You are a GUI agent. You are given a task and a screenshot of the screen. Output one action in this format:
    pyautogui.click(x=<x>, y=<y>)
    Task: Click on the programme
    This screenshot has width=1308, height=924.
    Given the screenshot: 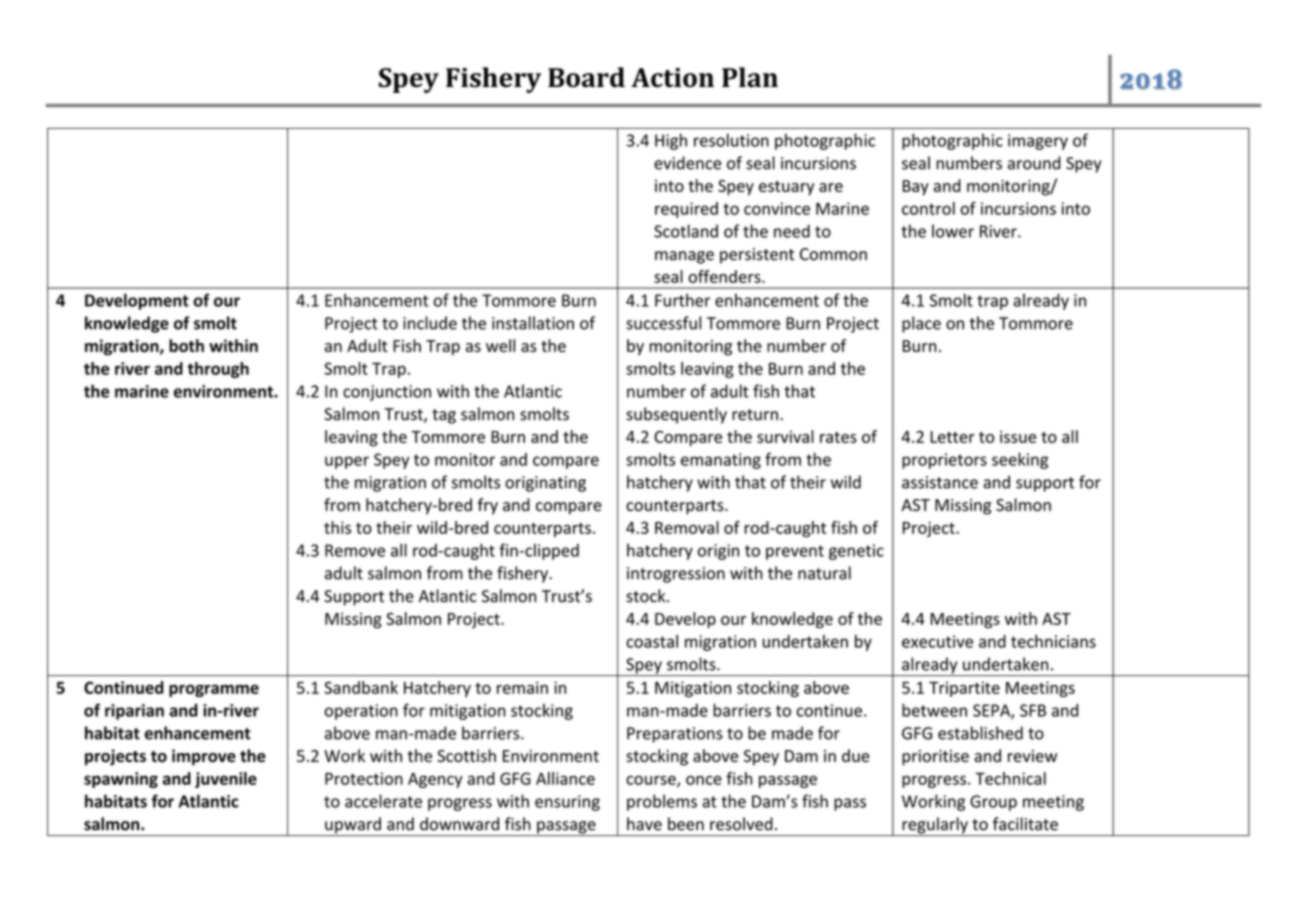 What is the action you would take?
    pyautogui.click(x=214, y=690)
